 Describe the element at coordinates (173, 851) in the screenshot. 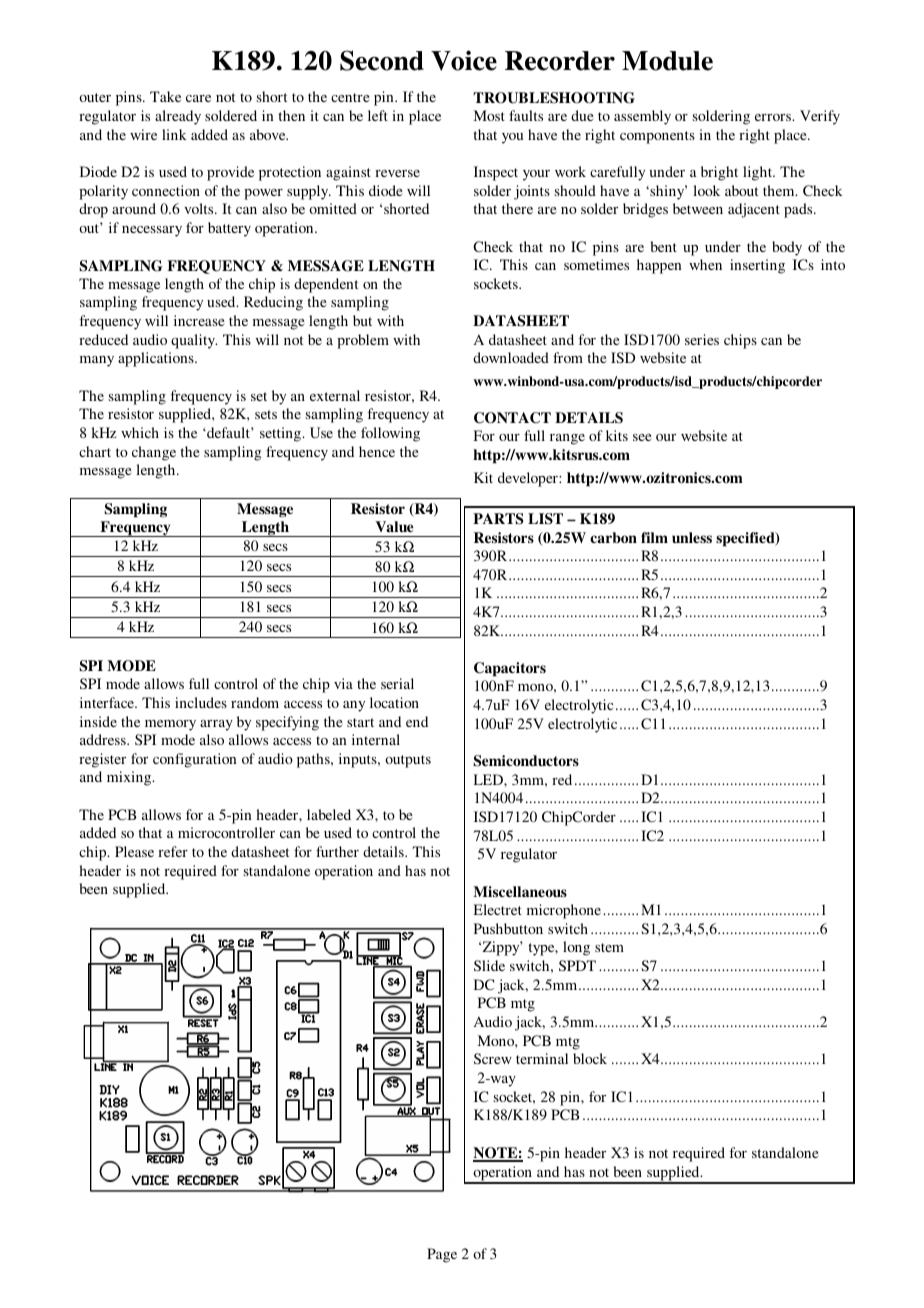

I see `refer` at that location.
